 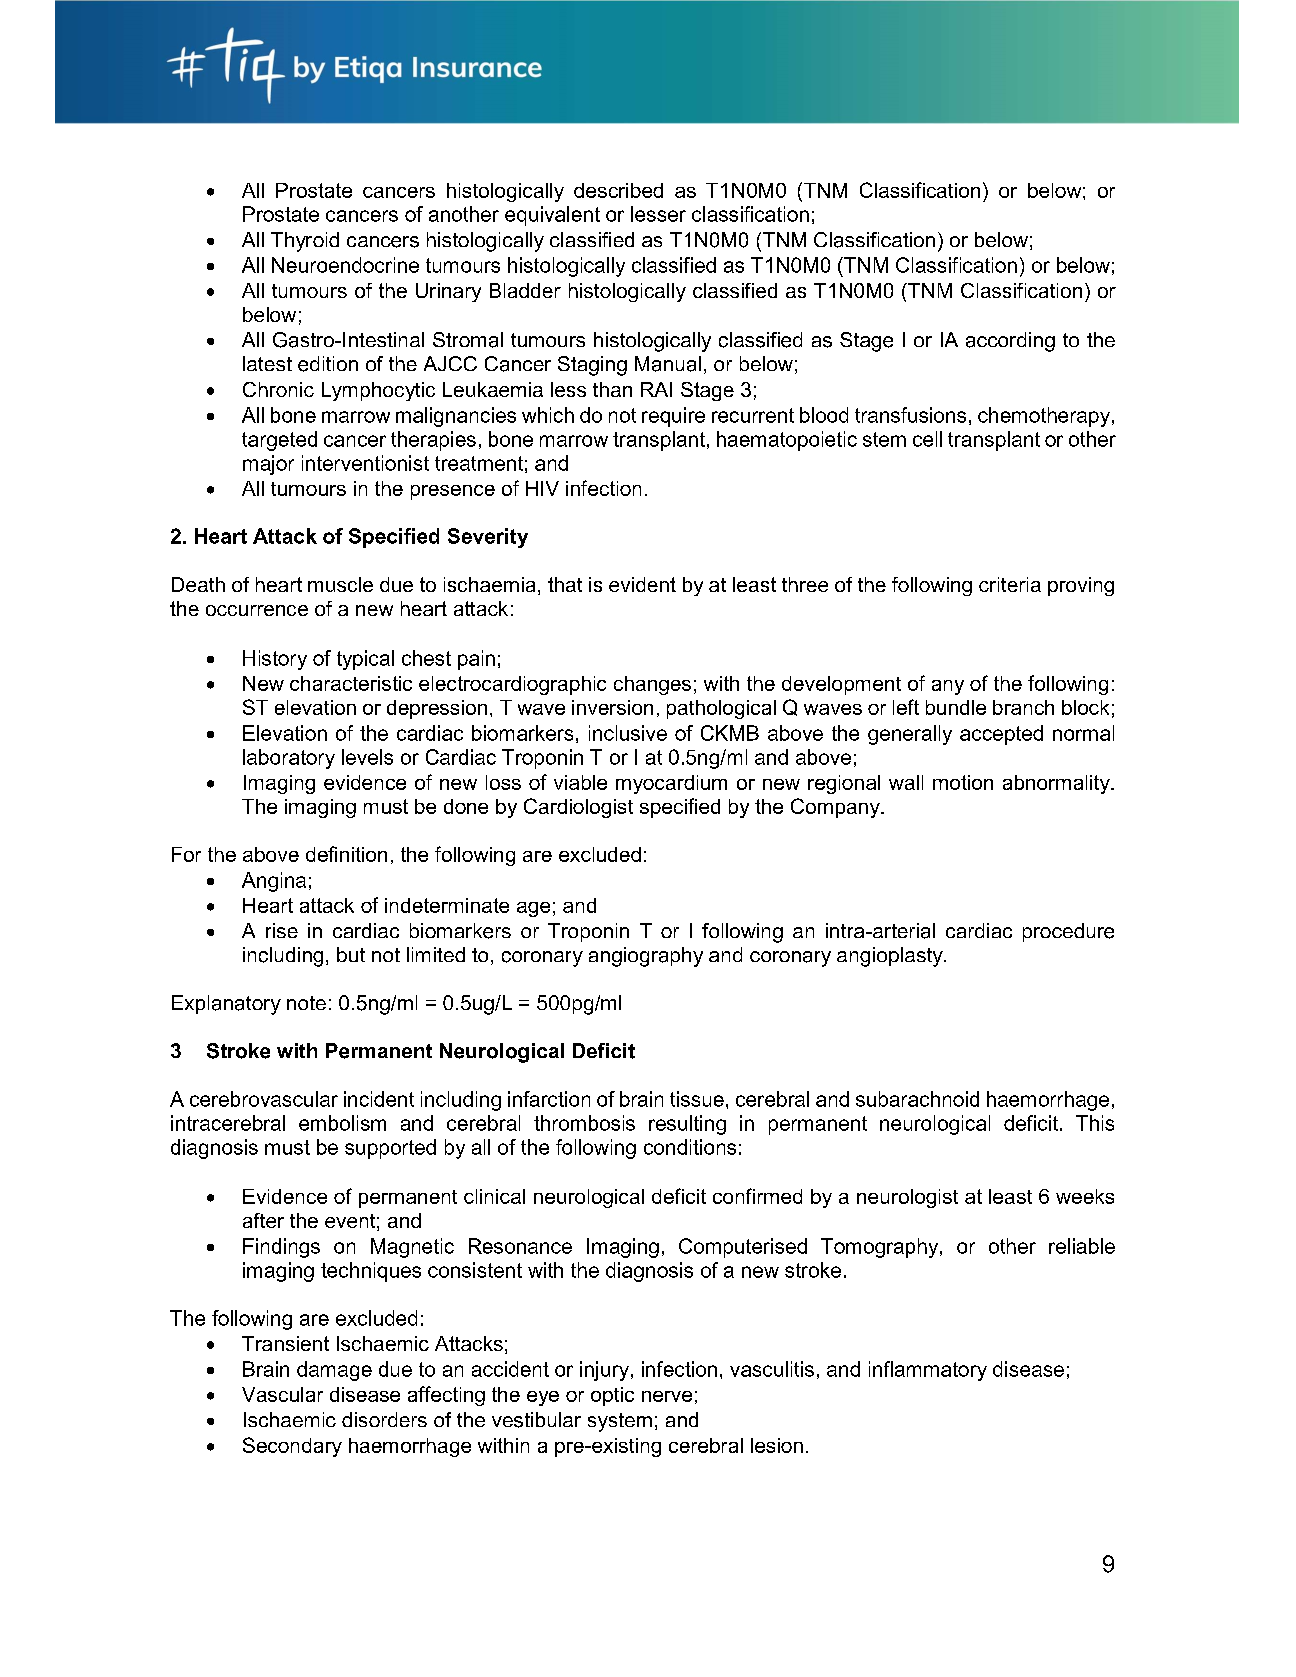 I want to click on criteria, so click(x=1010, y=584).
